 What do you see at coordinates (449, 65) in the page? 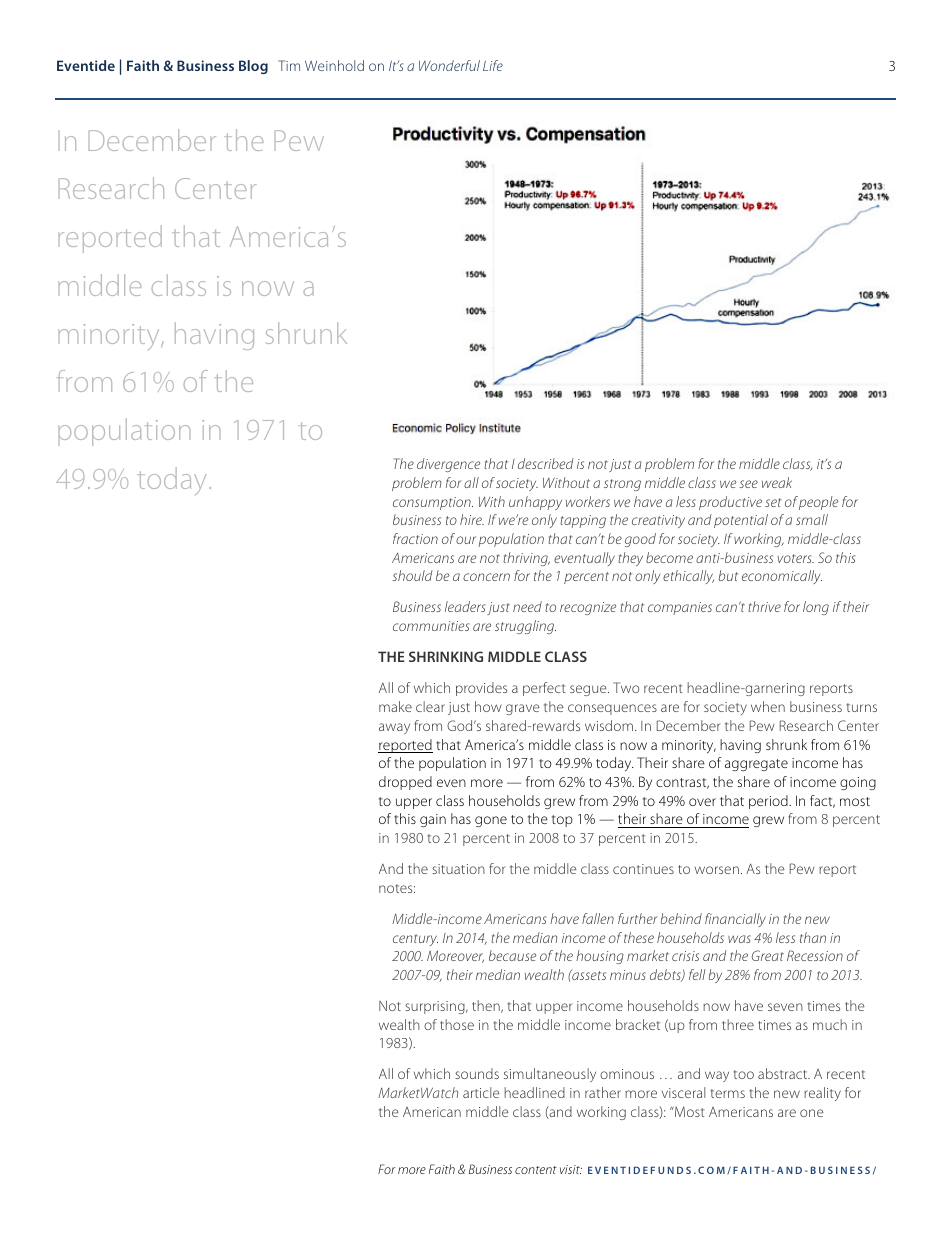
I see `Wonderful` at bounding box center [449, 65].
